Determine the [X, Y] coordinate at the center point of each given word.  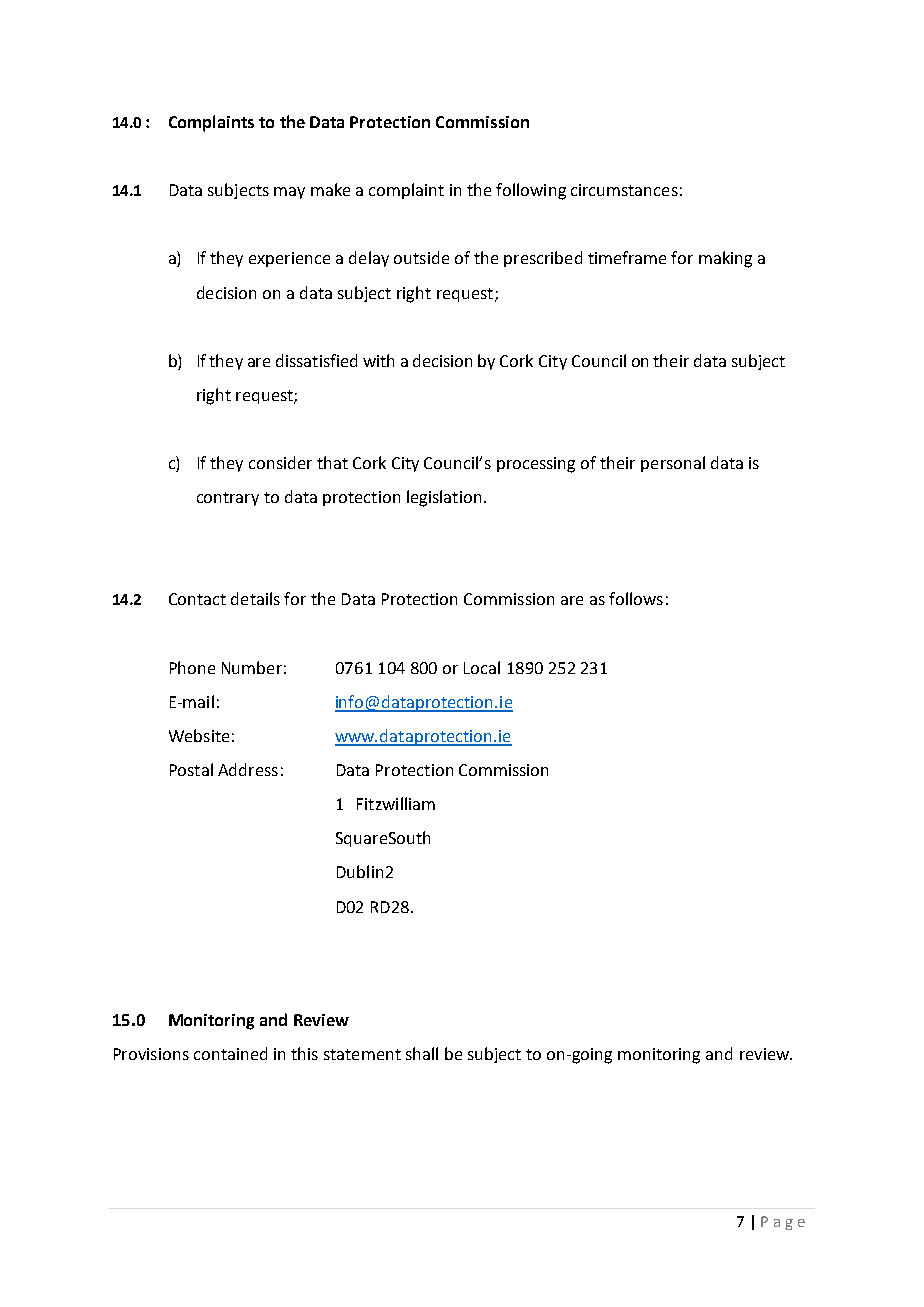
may [289, 193]
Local [482, 667]
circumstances [624, 190]
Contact [197, 599]
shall [422, 1053]
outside [421, 257]
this [304, 1053]
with [378, 360]
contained [230, 1053]
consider [280, 462]
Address [248, 769]
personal [673, 464]
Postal [191, 769]
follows [636, 598]
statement [362, 1054]
